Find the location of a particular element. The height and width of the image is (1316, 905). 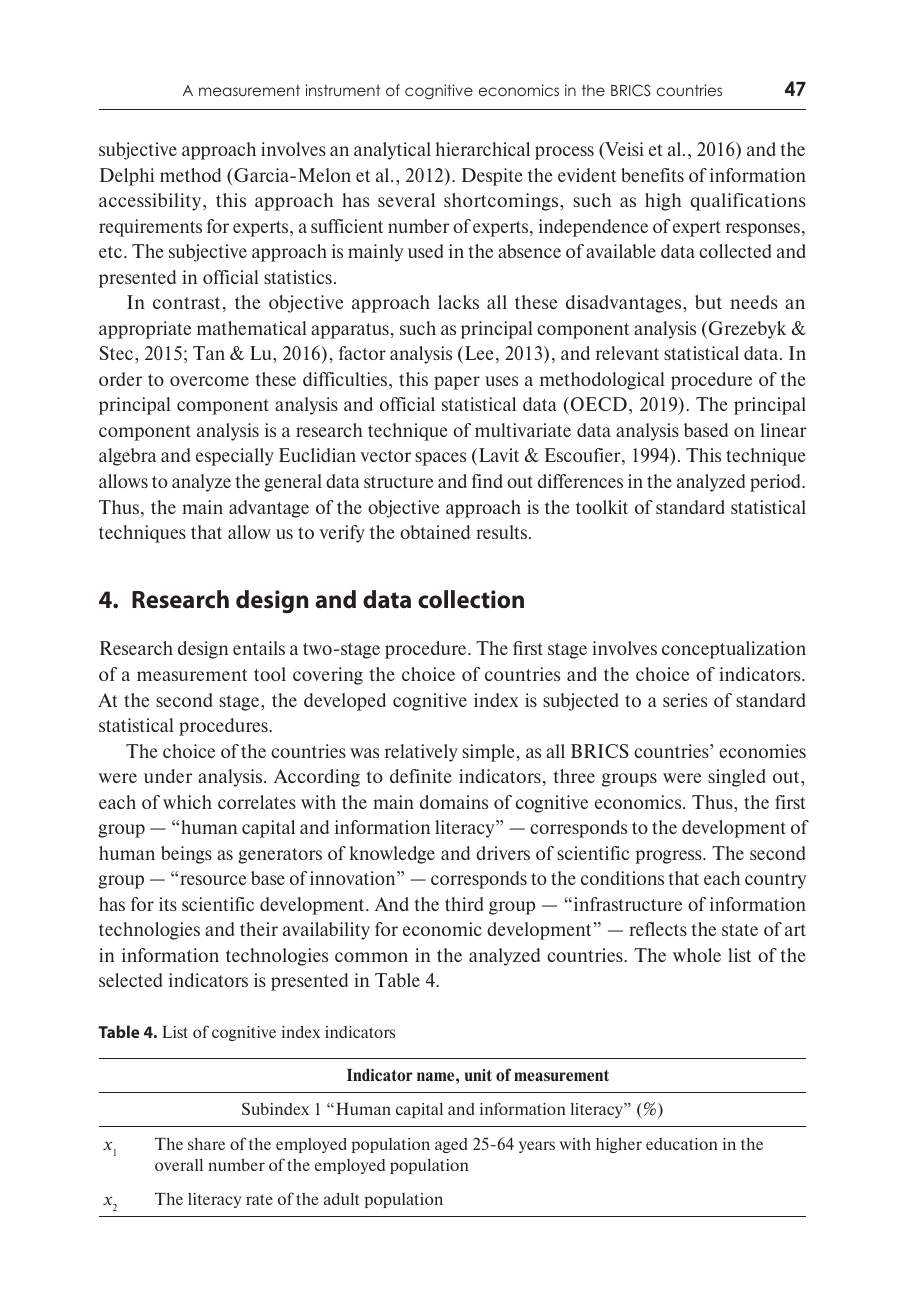

benefits is located at coordinates (652, 175).
